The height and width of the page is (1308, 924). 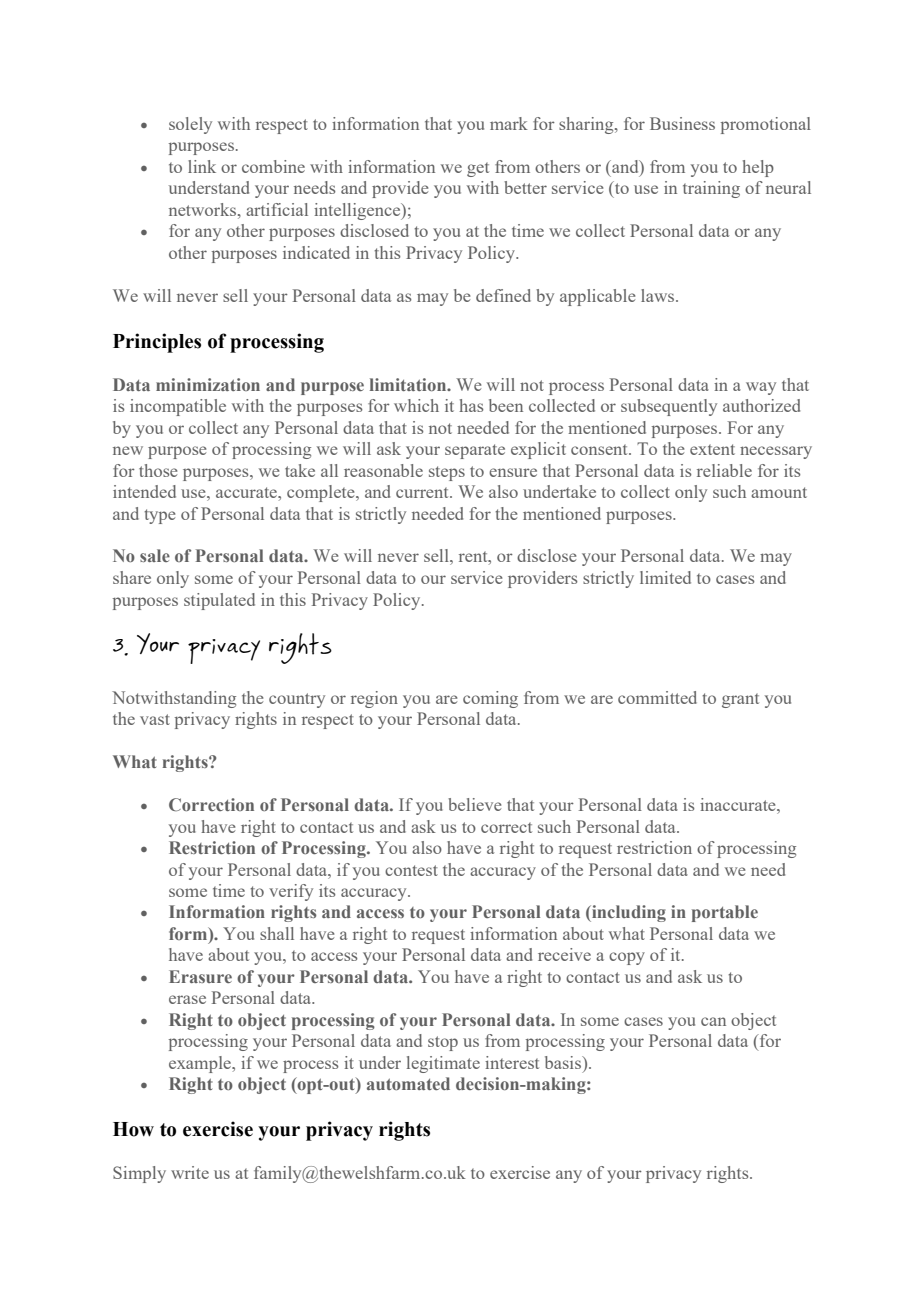 What do you see at coordinates (471, 405) in the page?
I see `has` at bounding box center [471, 405].
